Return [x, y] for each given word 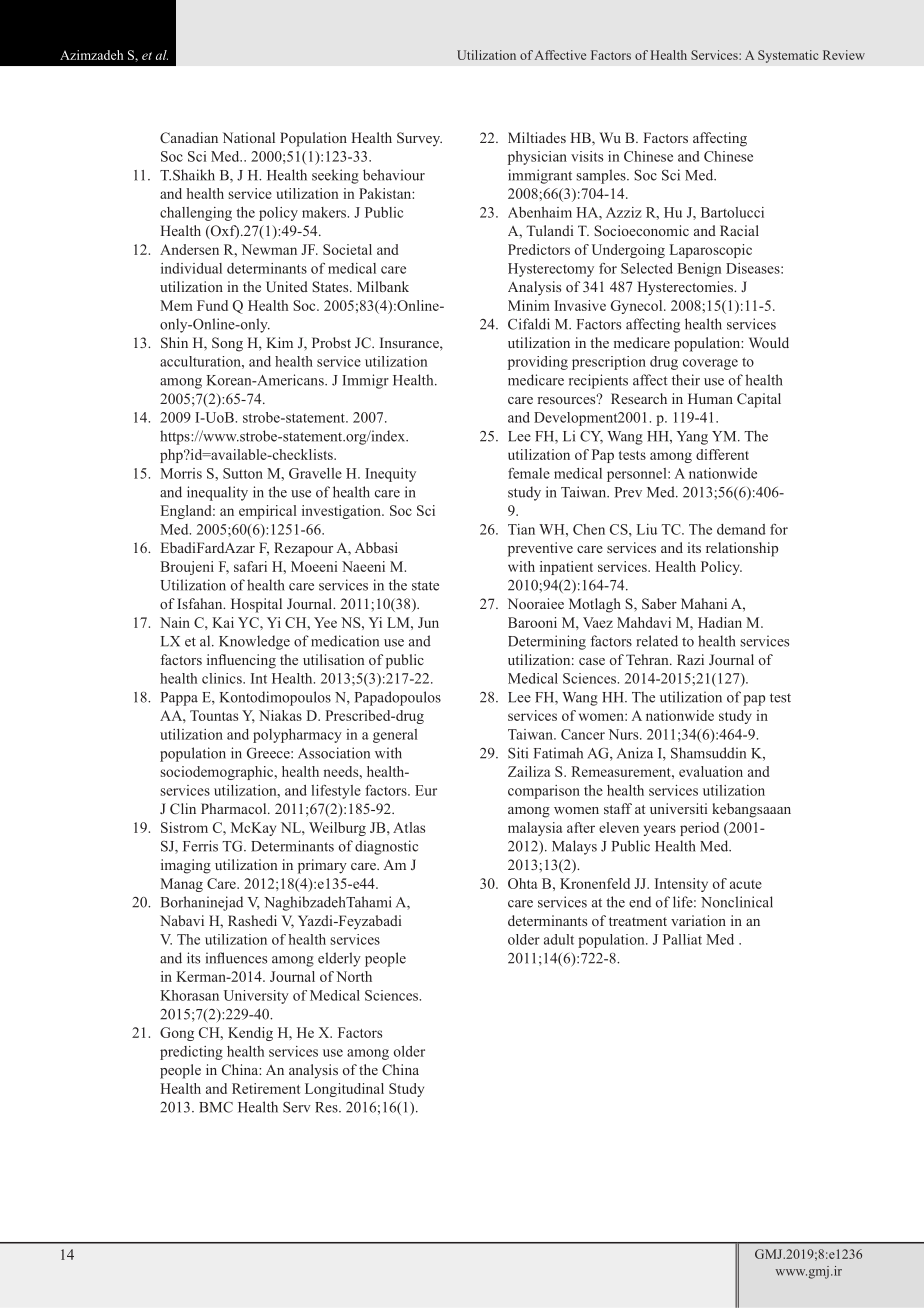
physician [537, 158]
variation [698, 920]
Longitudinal [344, 1090]
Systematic [788, 56]
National [249, 137]
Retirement [266, 1088]
